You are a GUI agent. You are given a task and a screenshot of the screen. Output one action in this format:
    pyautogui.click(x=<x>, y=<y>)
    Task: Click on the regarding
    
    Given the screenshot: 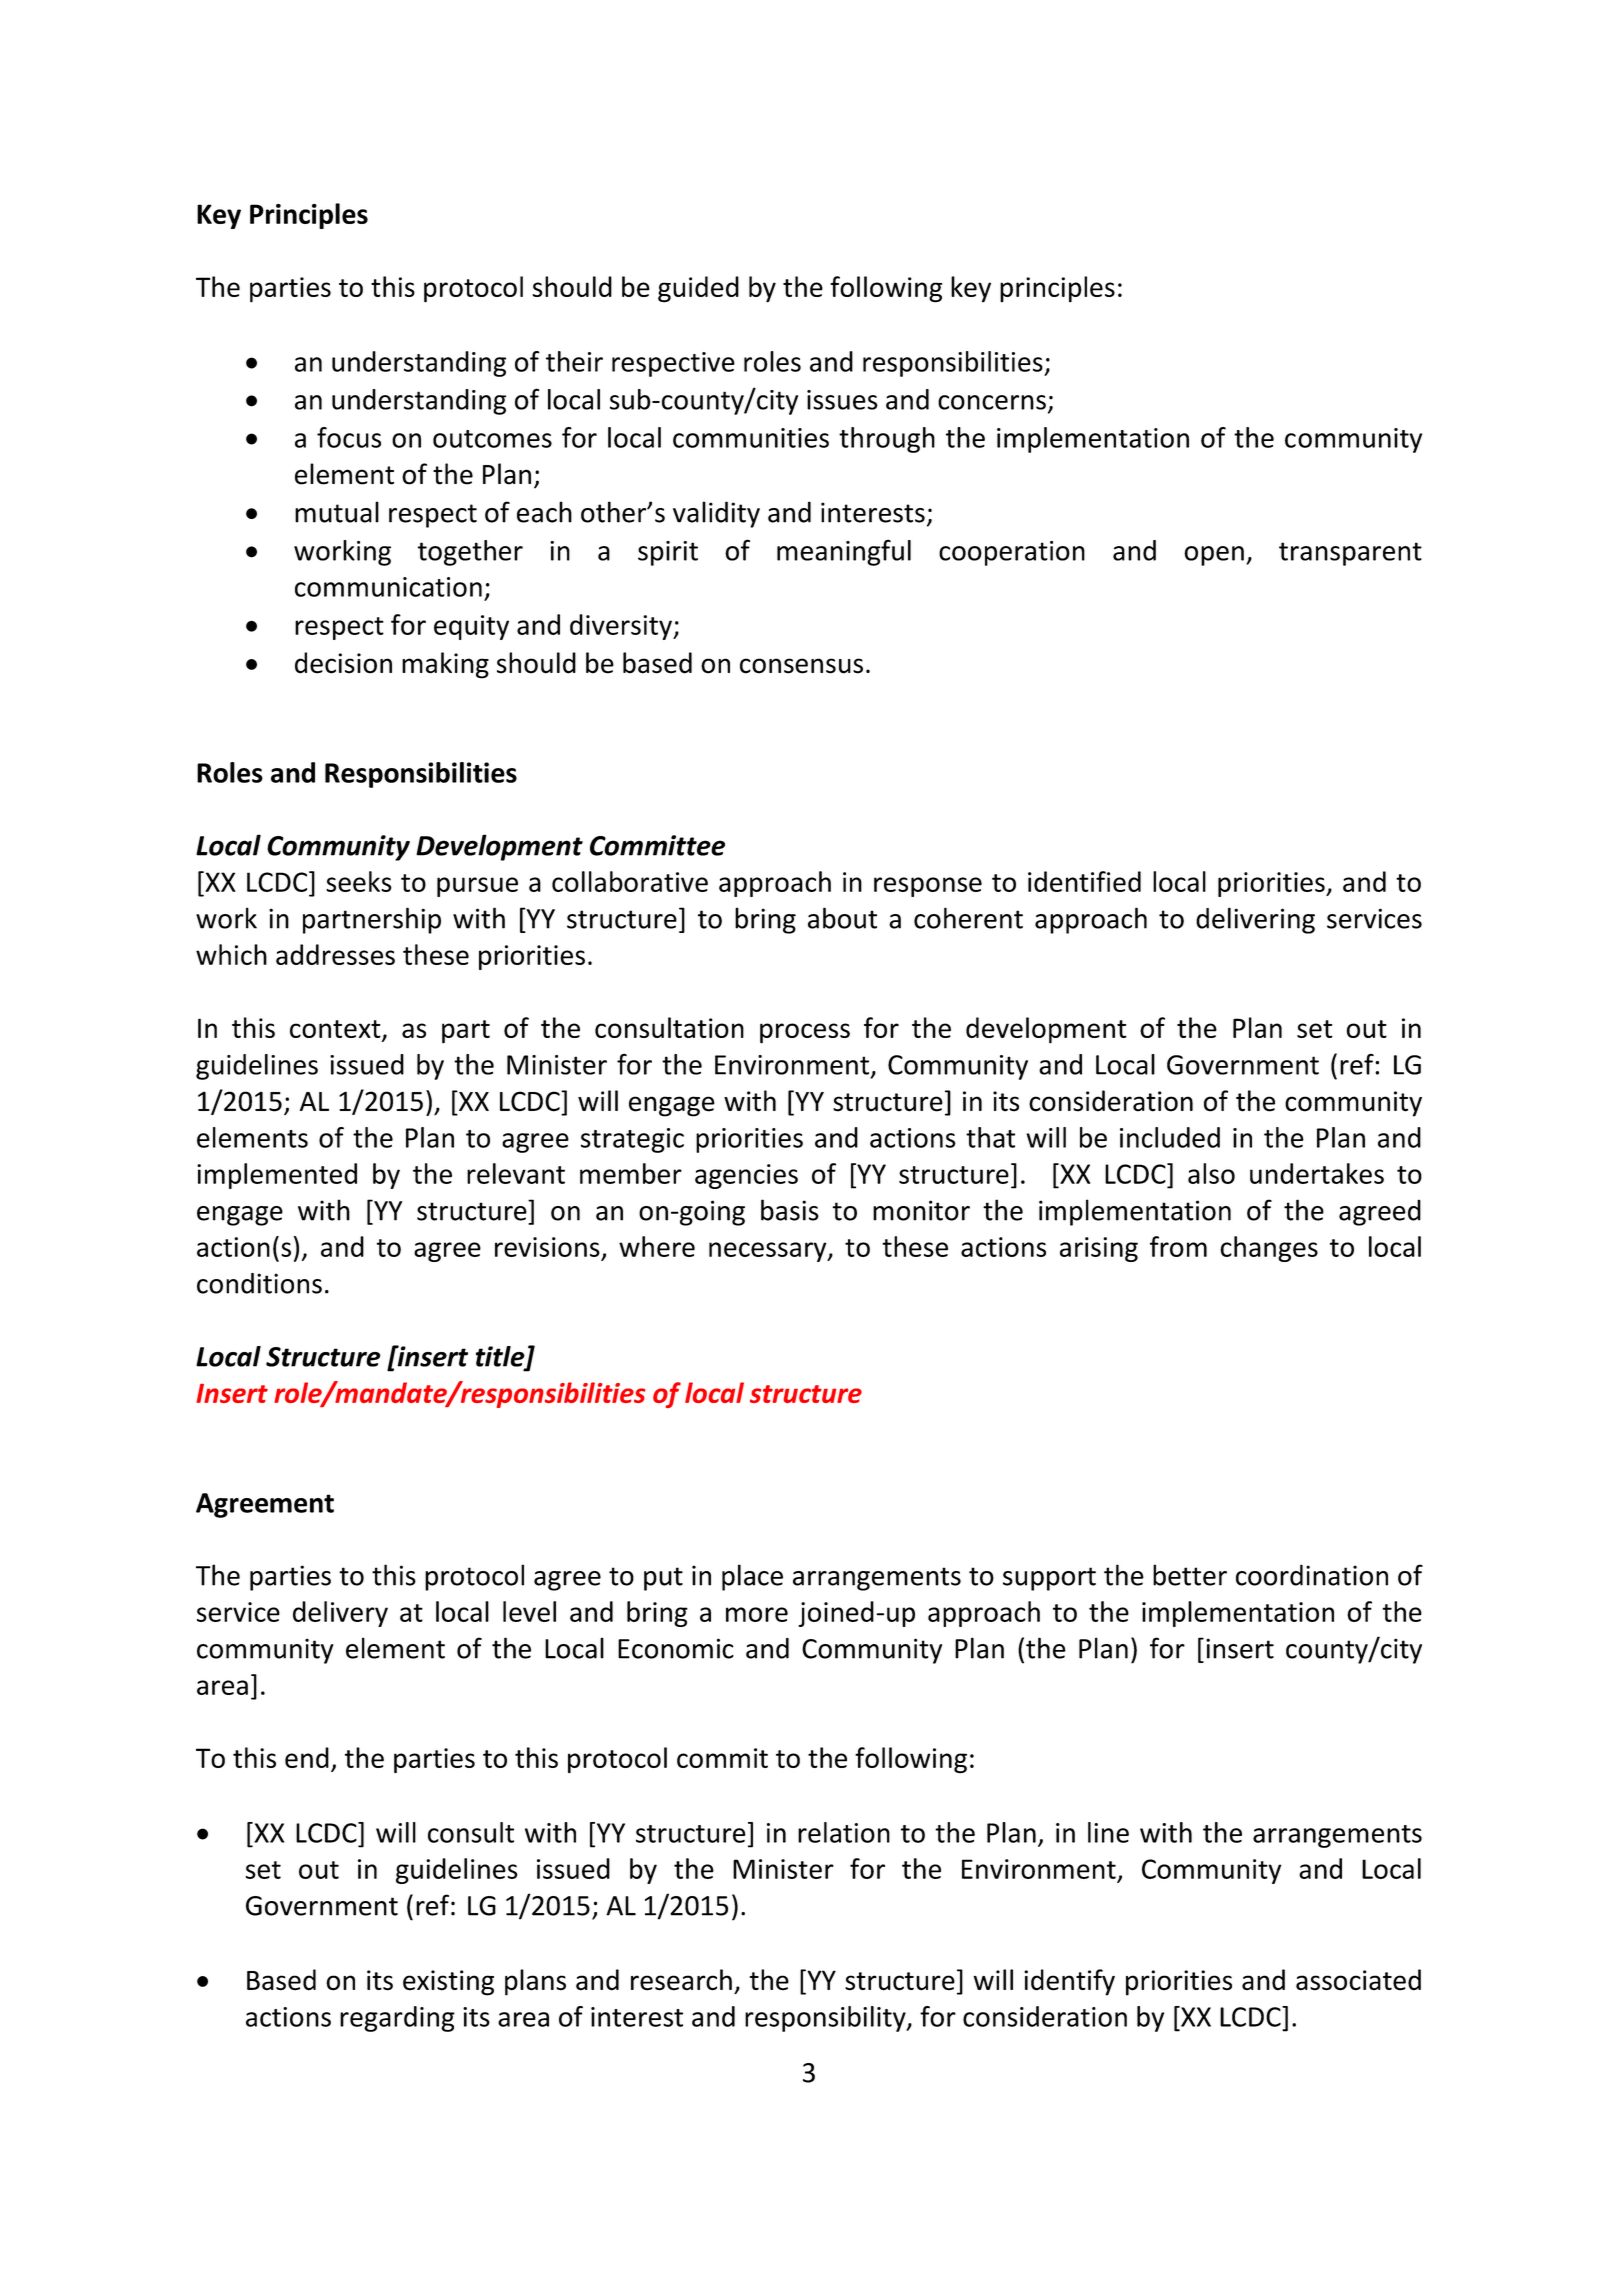 What is the action you would take?
    pyautogui.click(x=397, y=2019)
